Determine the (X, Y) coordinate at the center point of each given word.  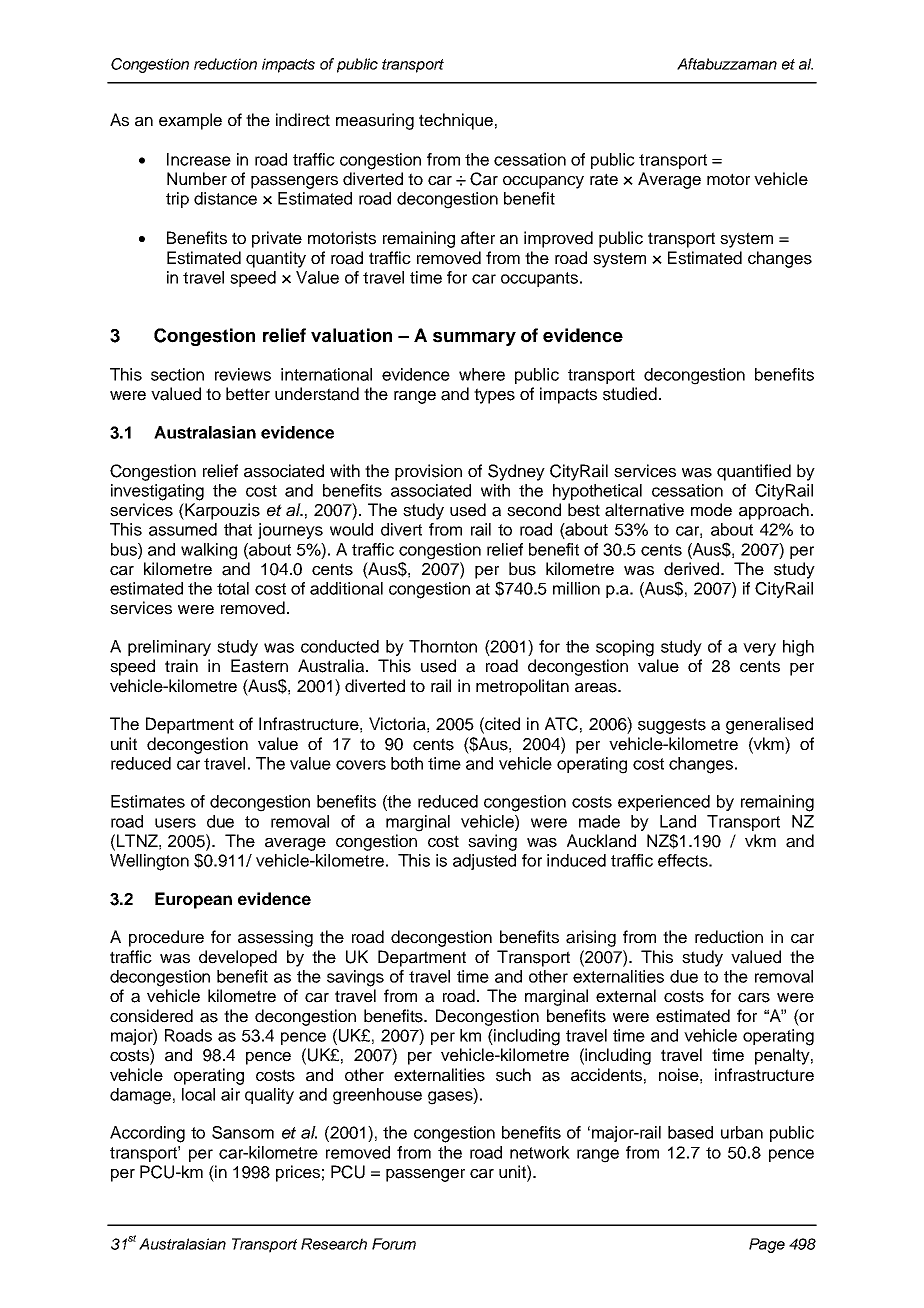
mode (711, 510)
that (238, 529)
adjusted (484, 862)
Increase (199, 159)
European (193, 900)
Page (767, 1245)
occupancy (543, 182)
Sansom (243, 1132)
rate (604, 179)
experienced (664, 803)
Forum (394, 1244)
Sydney (516, 472)
